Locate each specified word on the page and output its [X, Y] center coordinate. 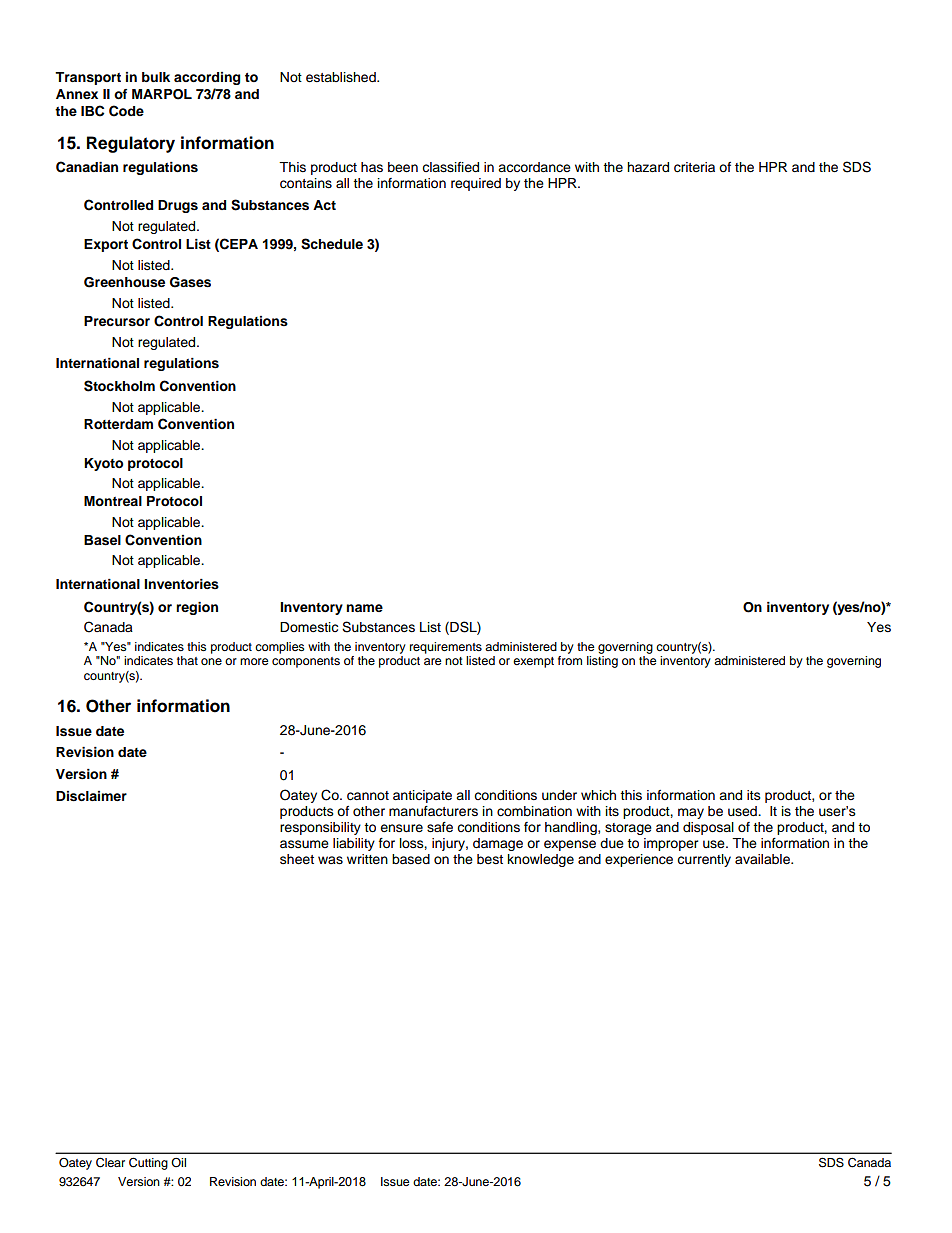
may [691, 813]
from [570, 660]
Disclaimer [91, 796]
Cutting [148, 1163]
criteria [694, 167]
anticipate [422, 796]
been [403, 167]
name [364, 608]
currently [704, 860]
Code [126, 111]
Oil [178, 1162]
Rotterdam [118, 424]
